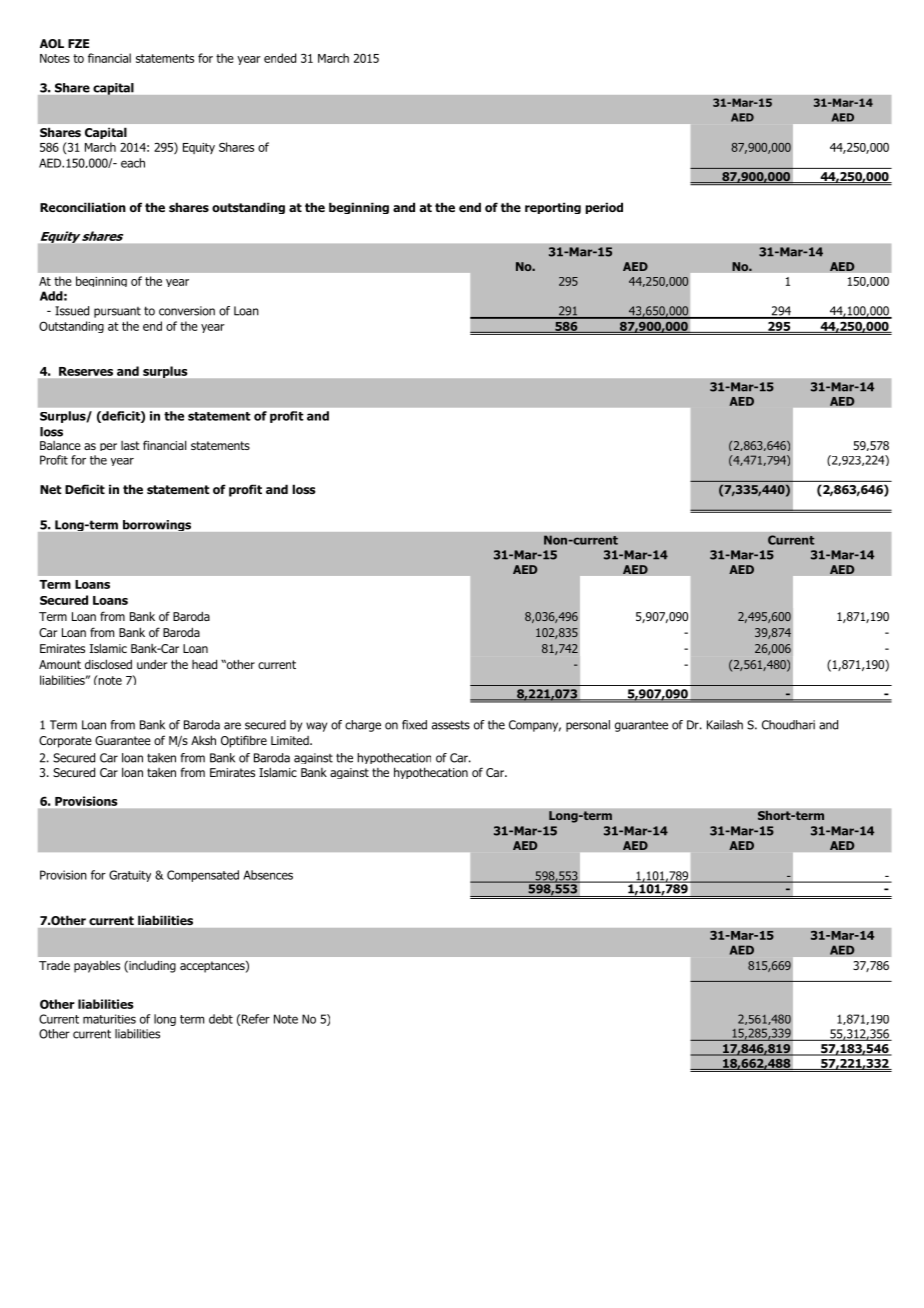 This document has width=924, height=1308. I want to click on Reserves, so click(86, 371).
